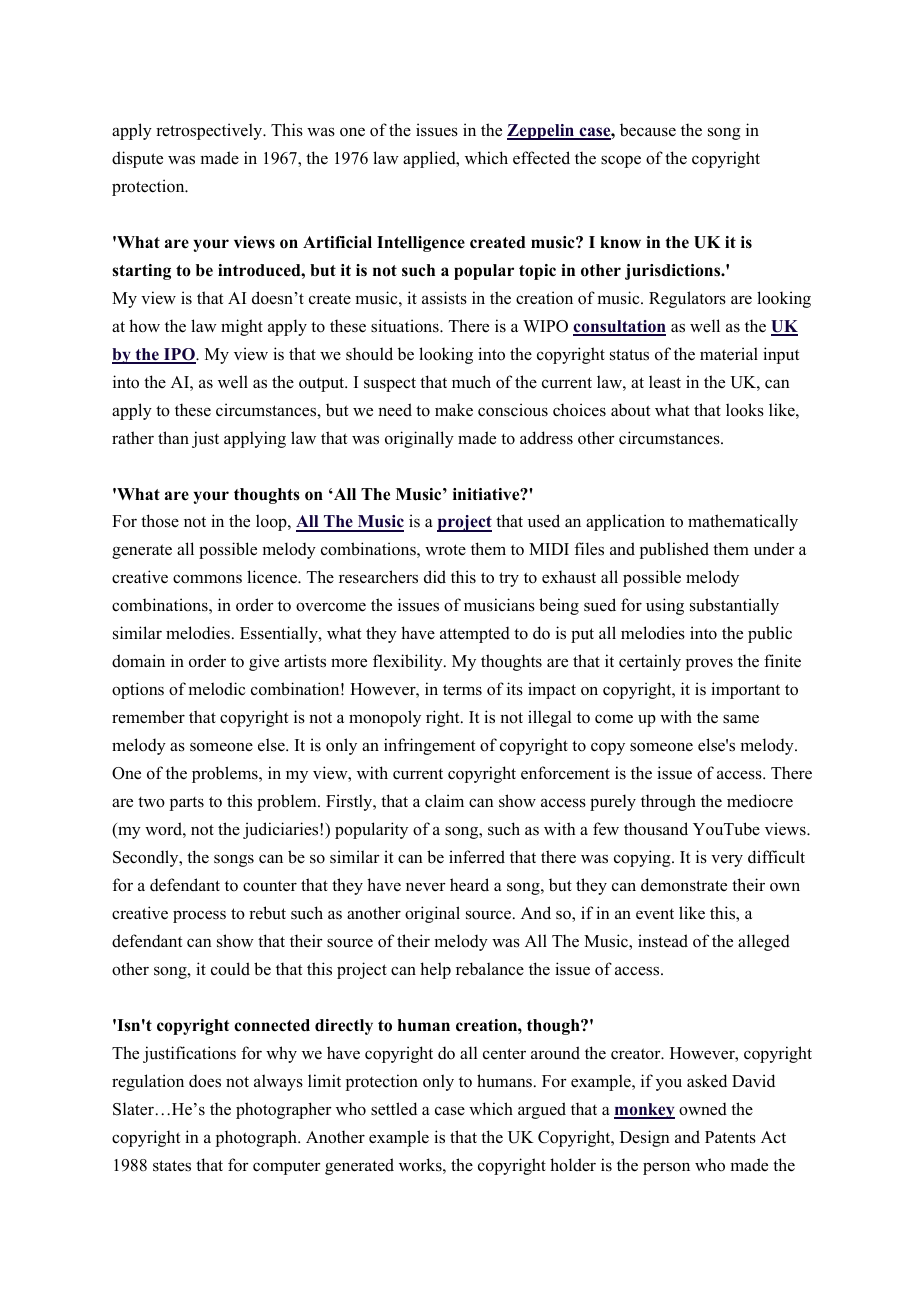 The width and height of the image is (924, 1308). Describe the element at coordinates (430, 159) in the image. I see `applied` at that location.
